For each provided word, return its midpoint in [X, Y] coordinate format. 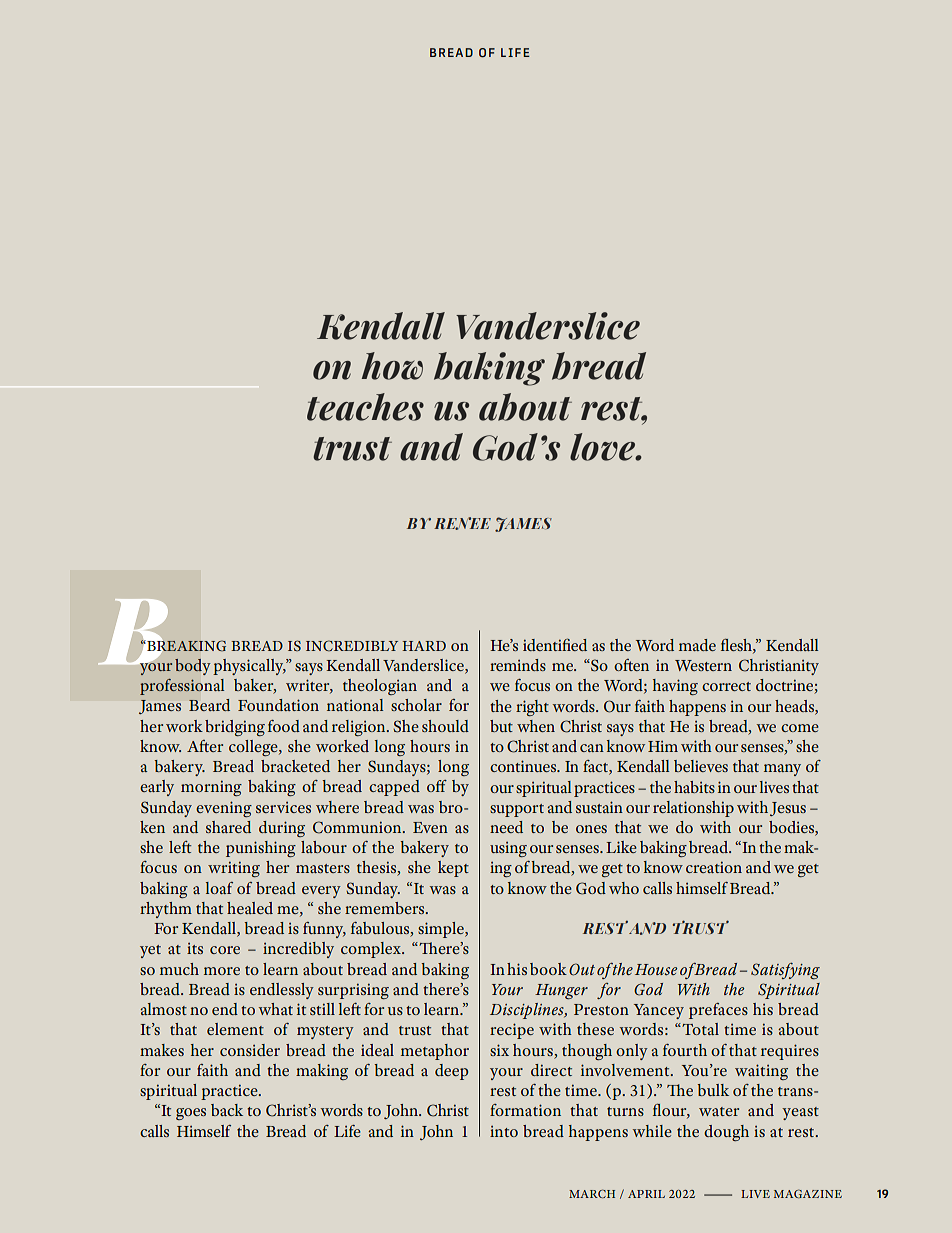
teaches [365, 407]
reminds [518, 665]
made [697, 645]
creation [714, 867]
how [392, 366]
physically [249, 667]
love [603, 447]
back [227, 1110]
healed [250, 908]
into [504, 1131]
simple [442, 930]
